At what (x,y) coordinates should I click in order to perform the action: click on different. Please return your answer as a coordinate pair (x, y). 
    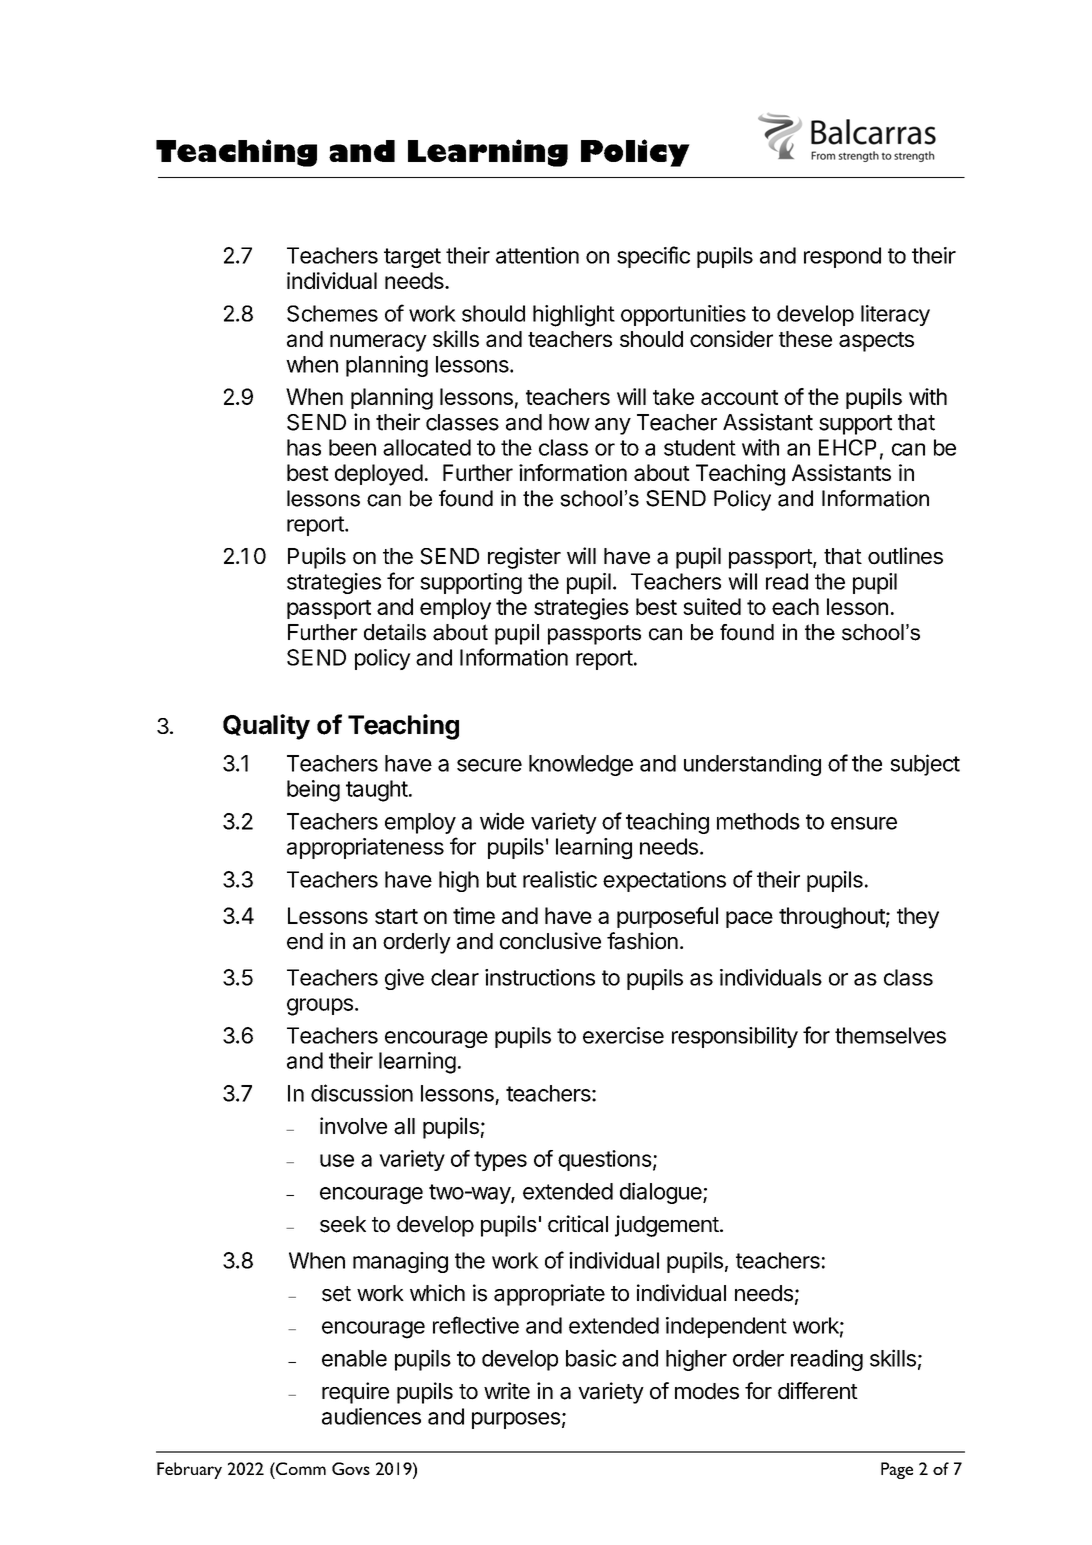
    Looking at the image, I should click on (818, 1391).
